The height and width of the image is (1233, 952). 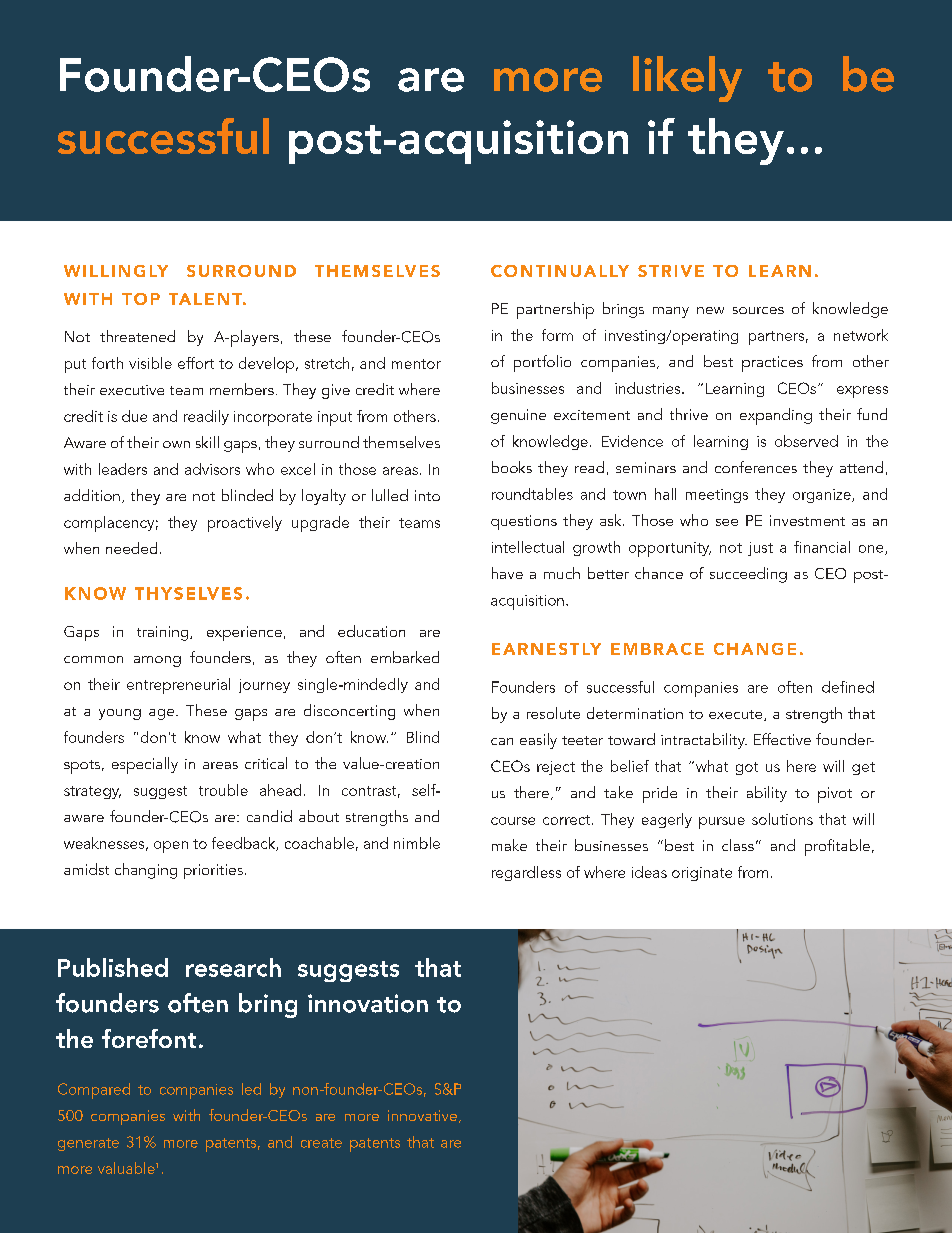 I want to click on innovative, so click(x=422, y=1115).
